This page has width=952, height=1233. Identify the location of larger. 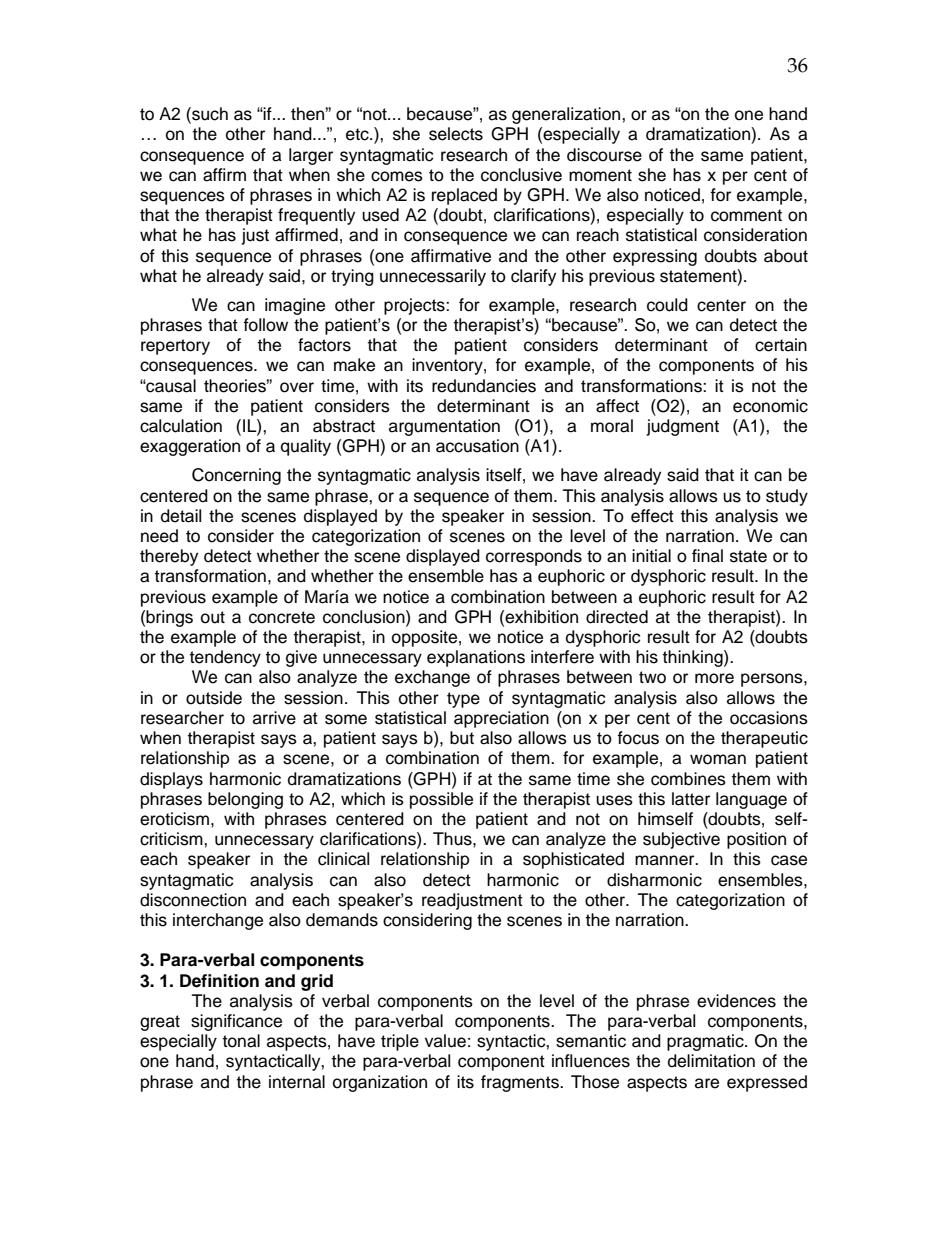
(311, 156).
